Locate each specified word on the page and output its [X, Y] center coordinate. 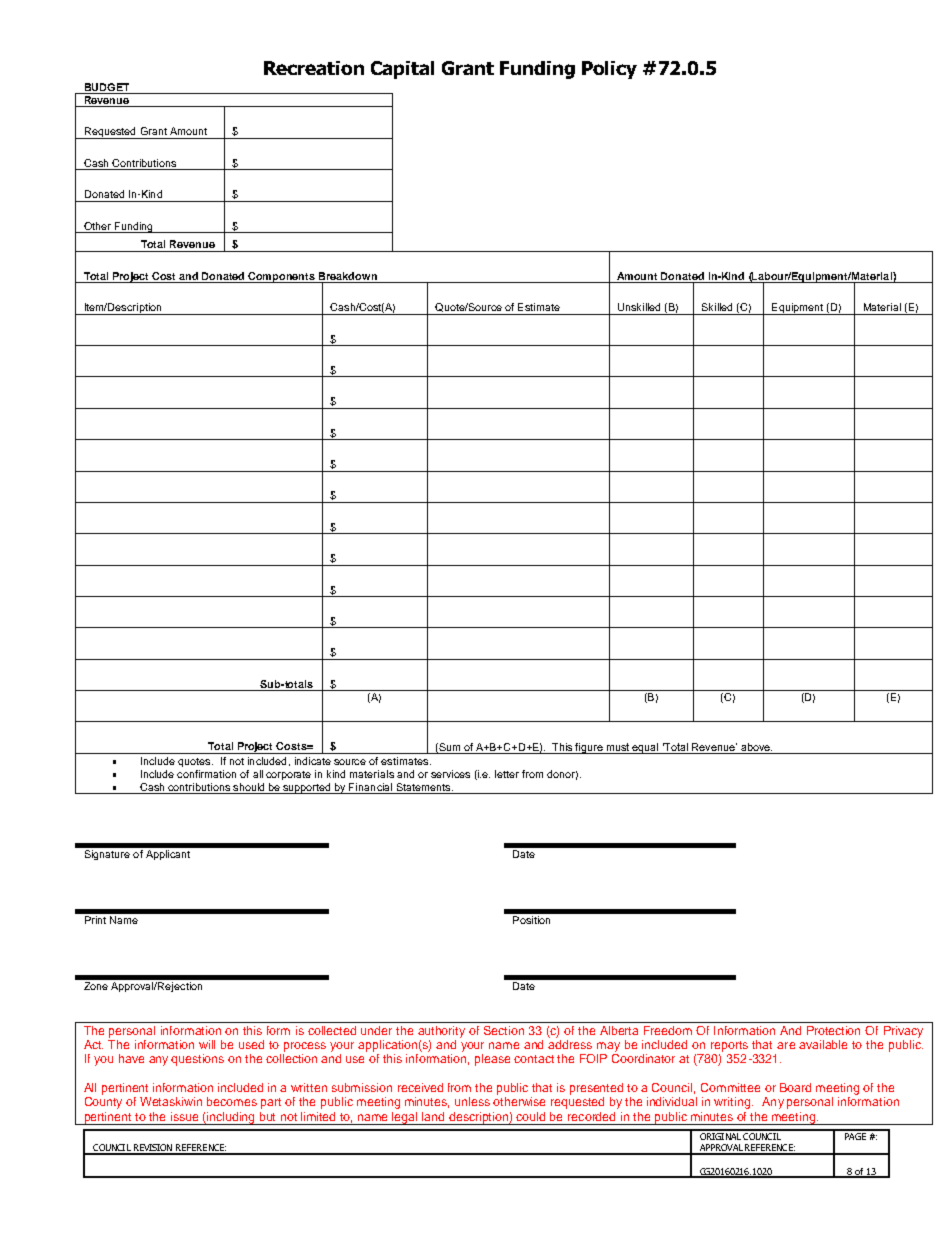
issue [184, 1116]
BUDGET [107, 87]
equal [646, 748]
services [450, 774]
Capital [402, 70]
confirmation [206, 774]
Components [282, 277]
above [756, 747]
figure [589, 748]
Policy [609, 70]
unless [472, 1101]
